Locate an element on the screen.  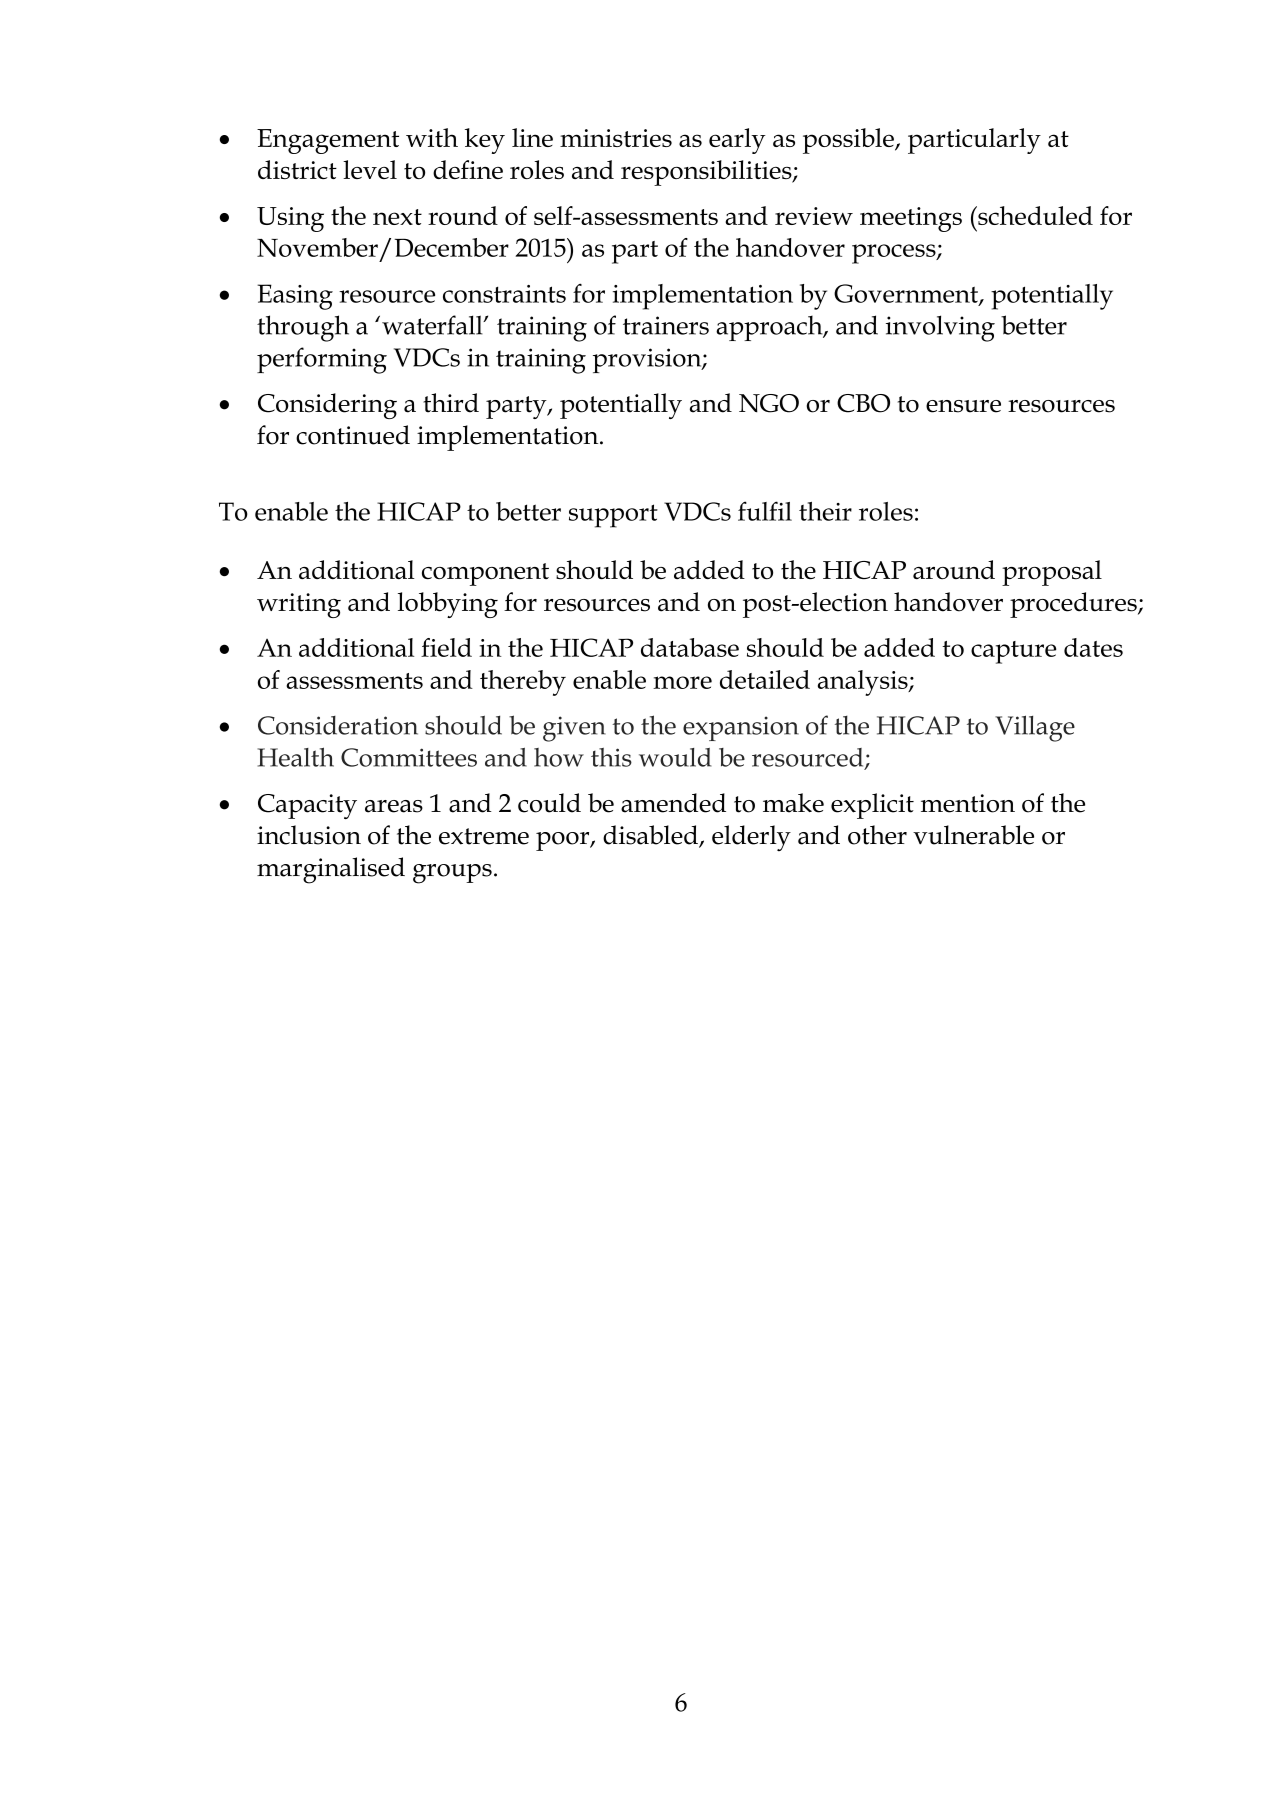
more is located at coordinates (682, 682).
